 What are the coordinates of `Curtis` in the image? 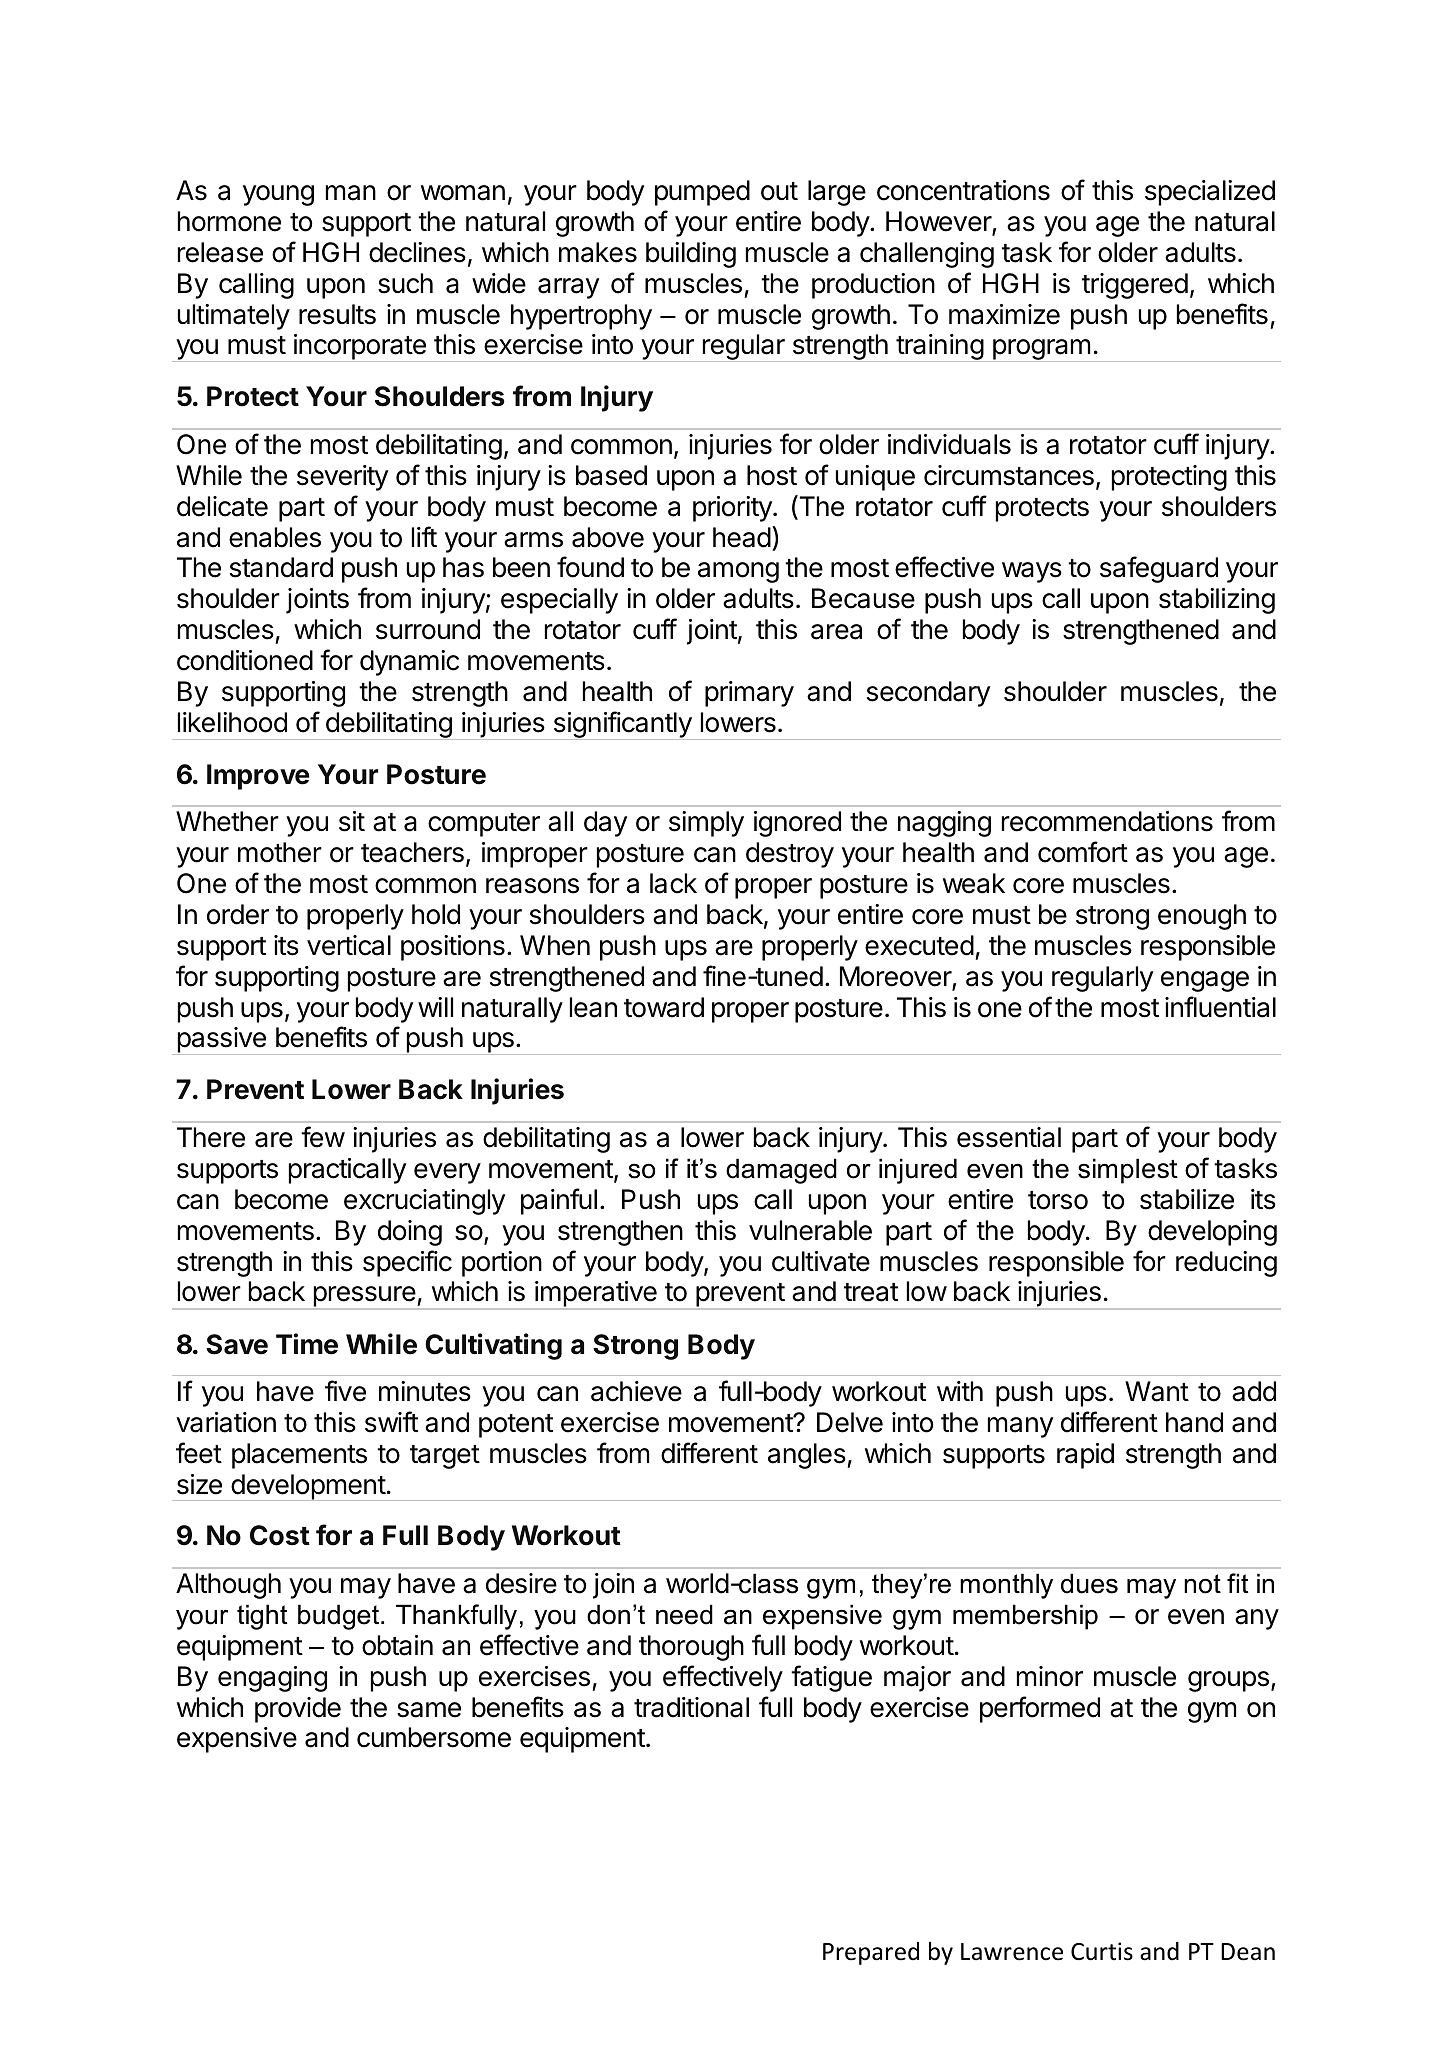 It's located at (1102, 1951).
